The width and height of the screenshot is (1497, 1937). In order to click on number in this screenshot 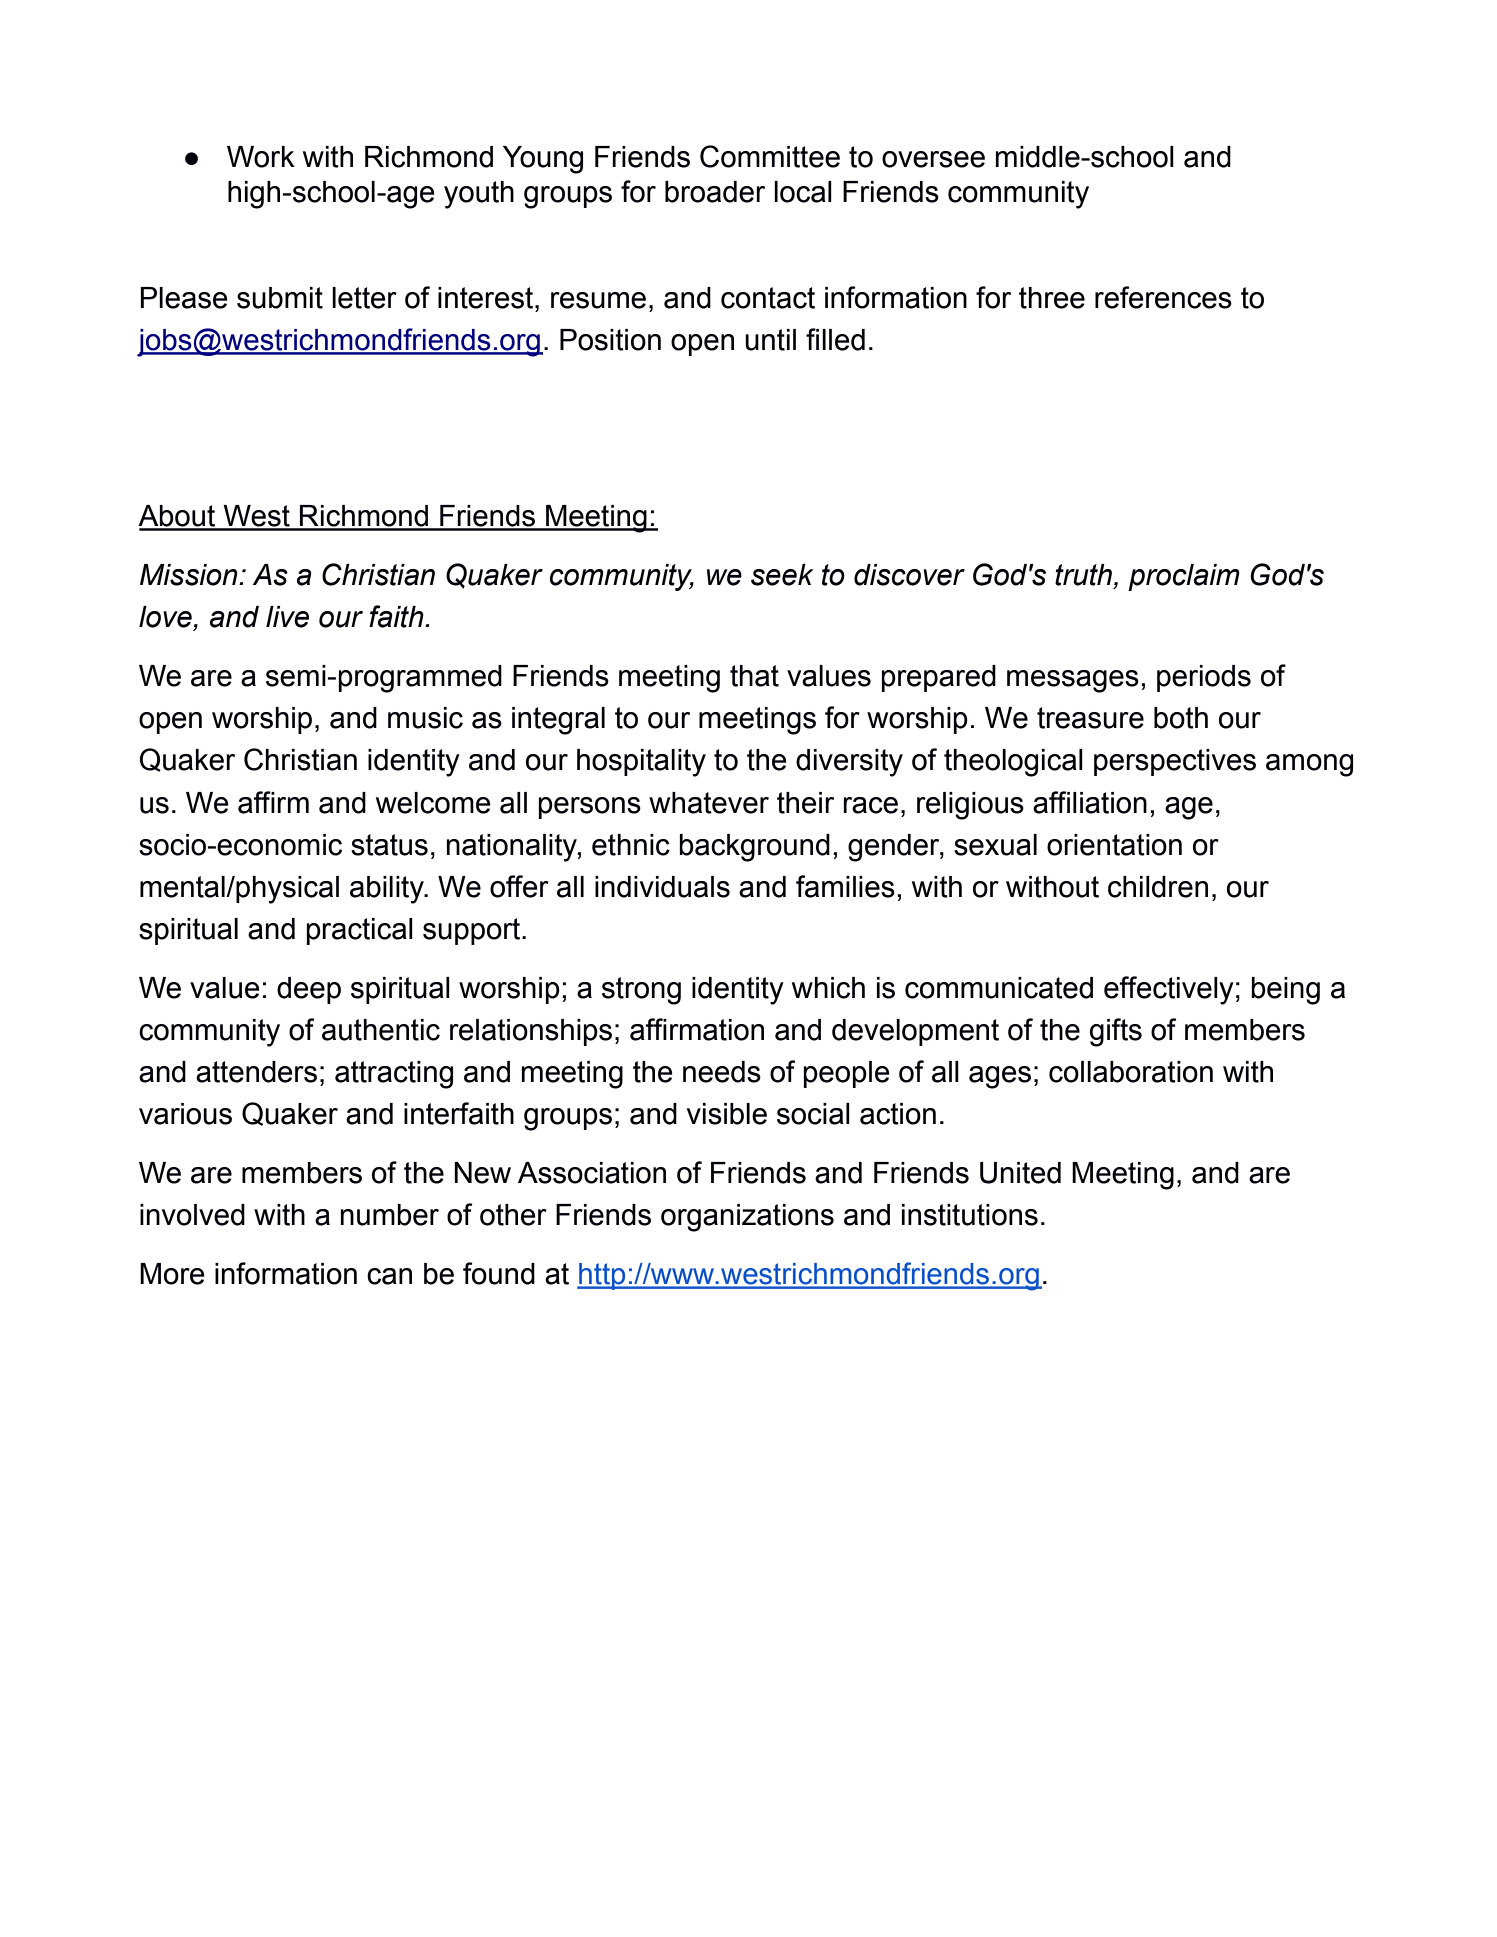, I will do `click(390, 1215)`.
